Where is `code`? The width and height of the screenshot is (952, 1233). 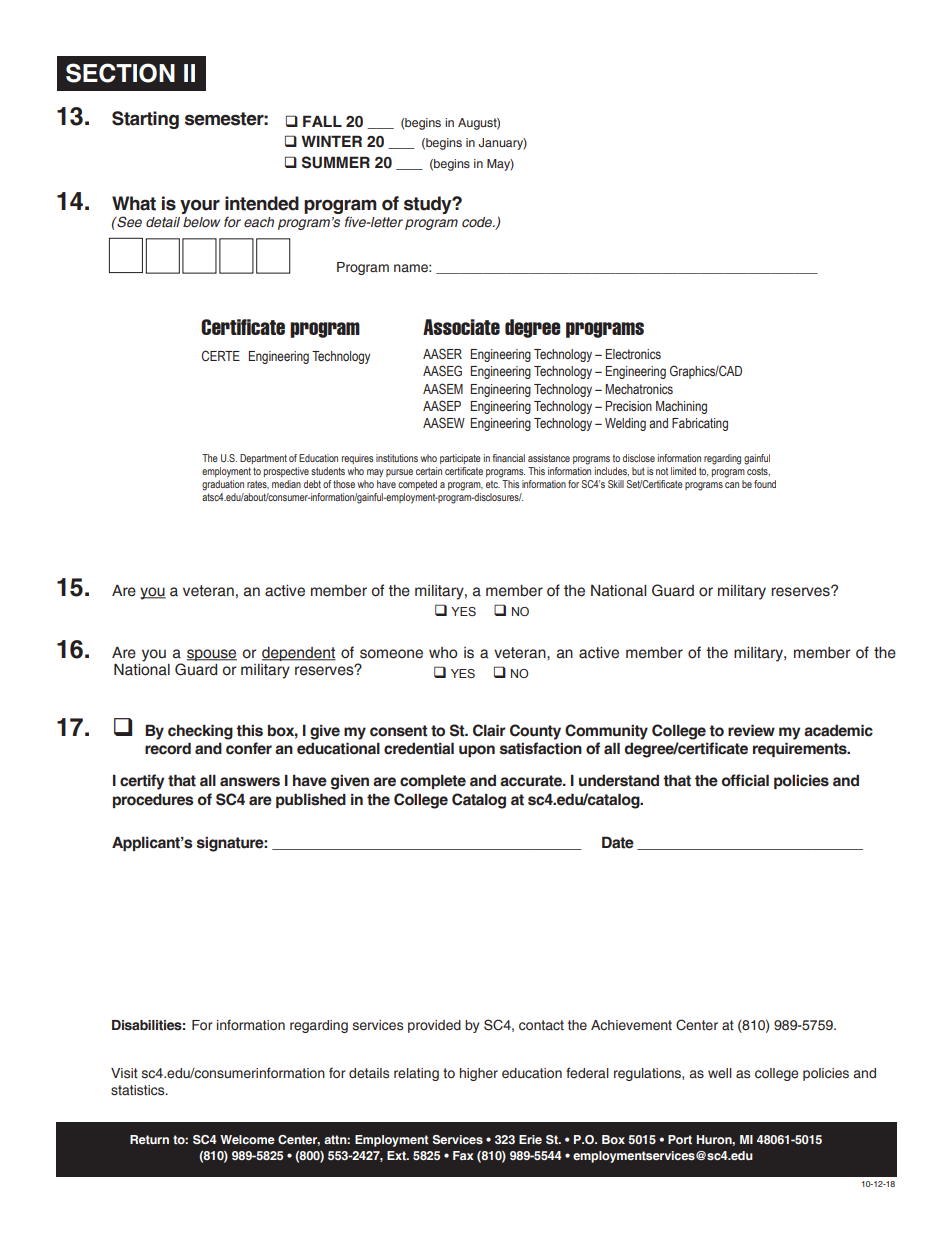
code is located at coordinates (478, 222).
